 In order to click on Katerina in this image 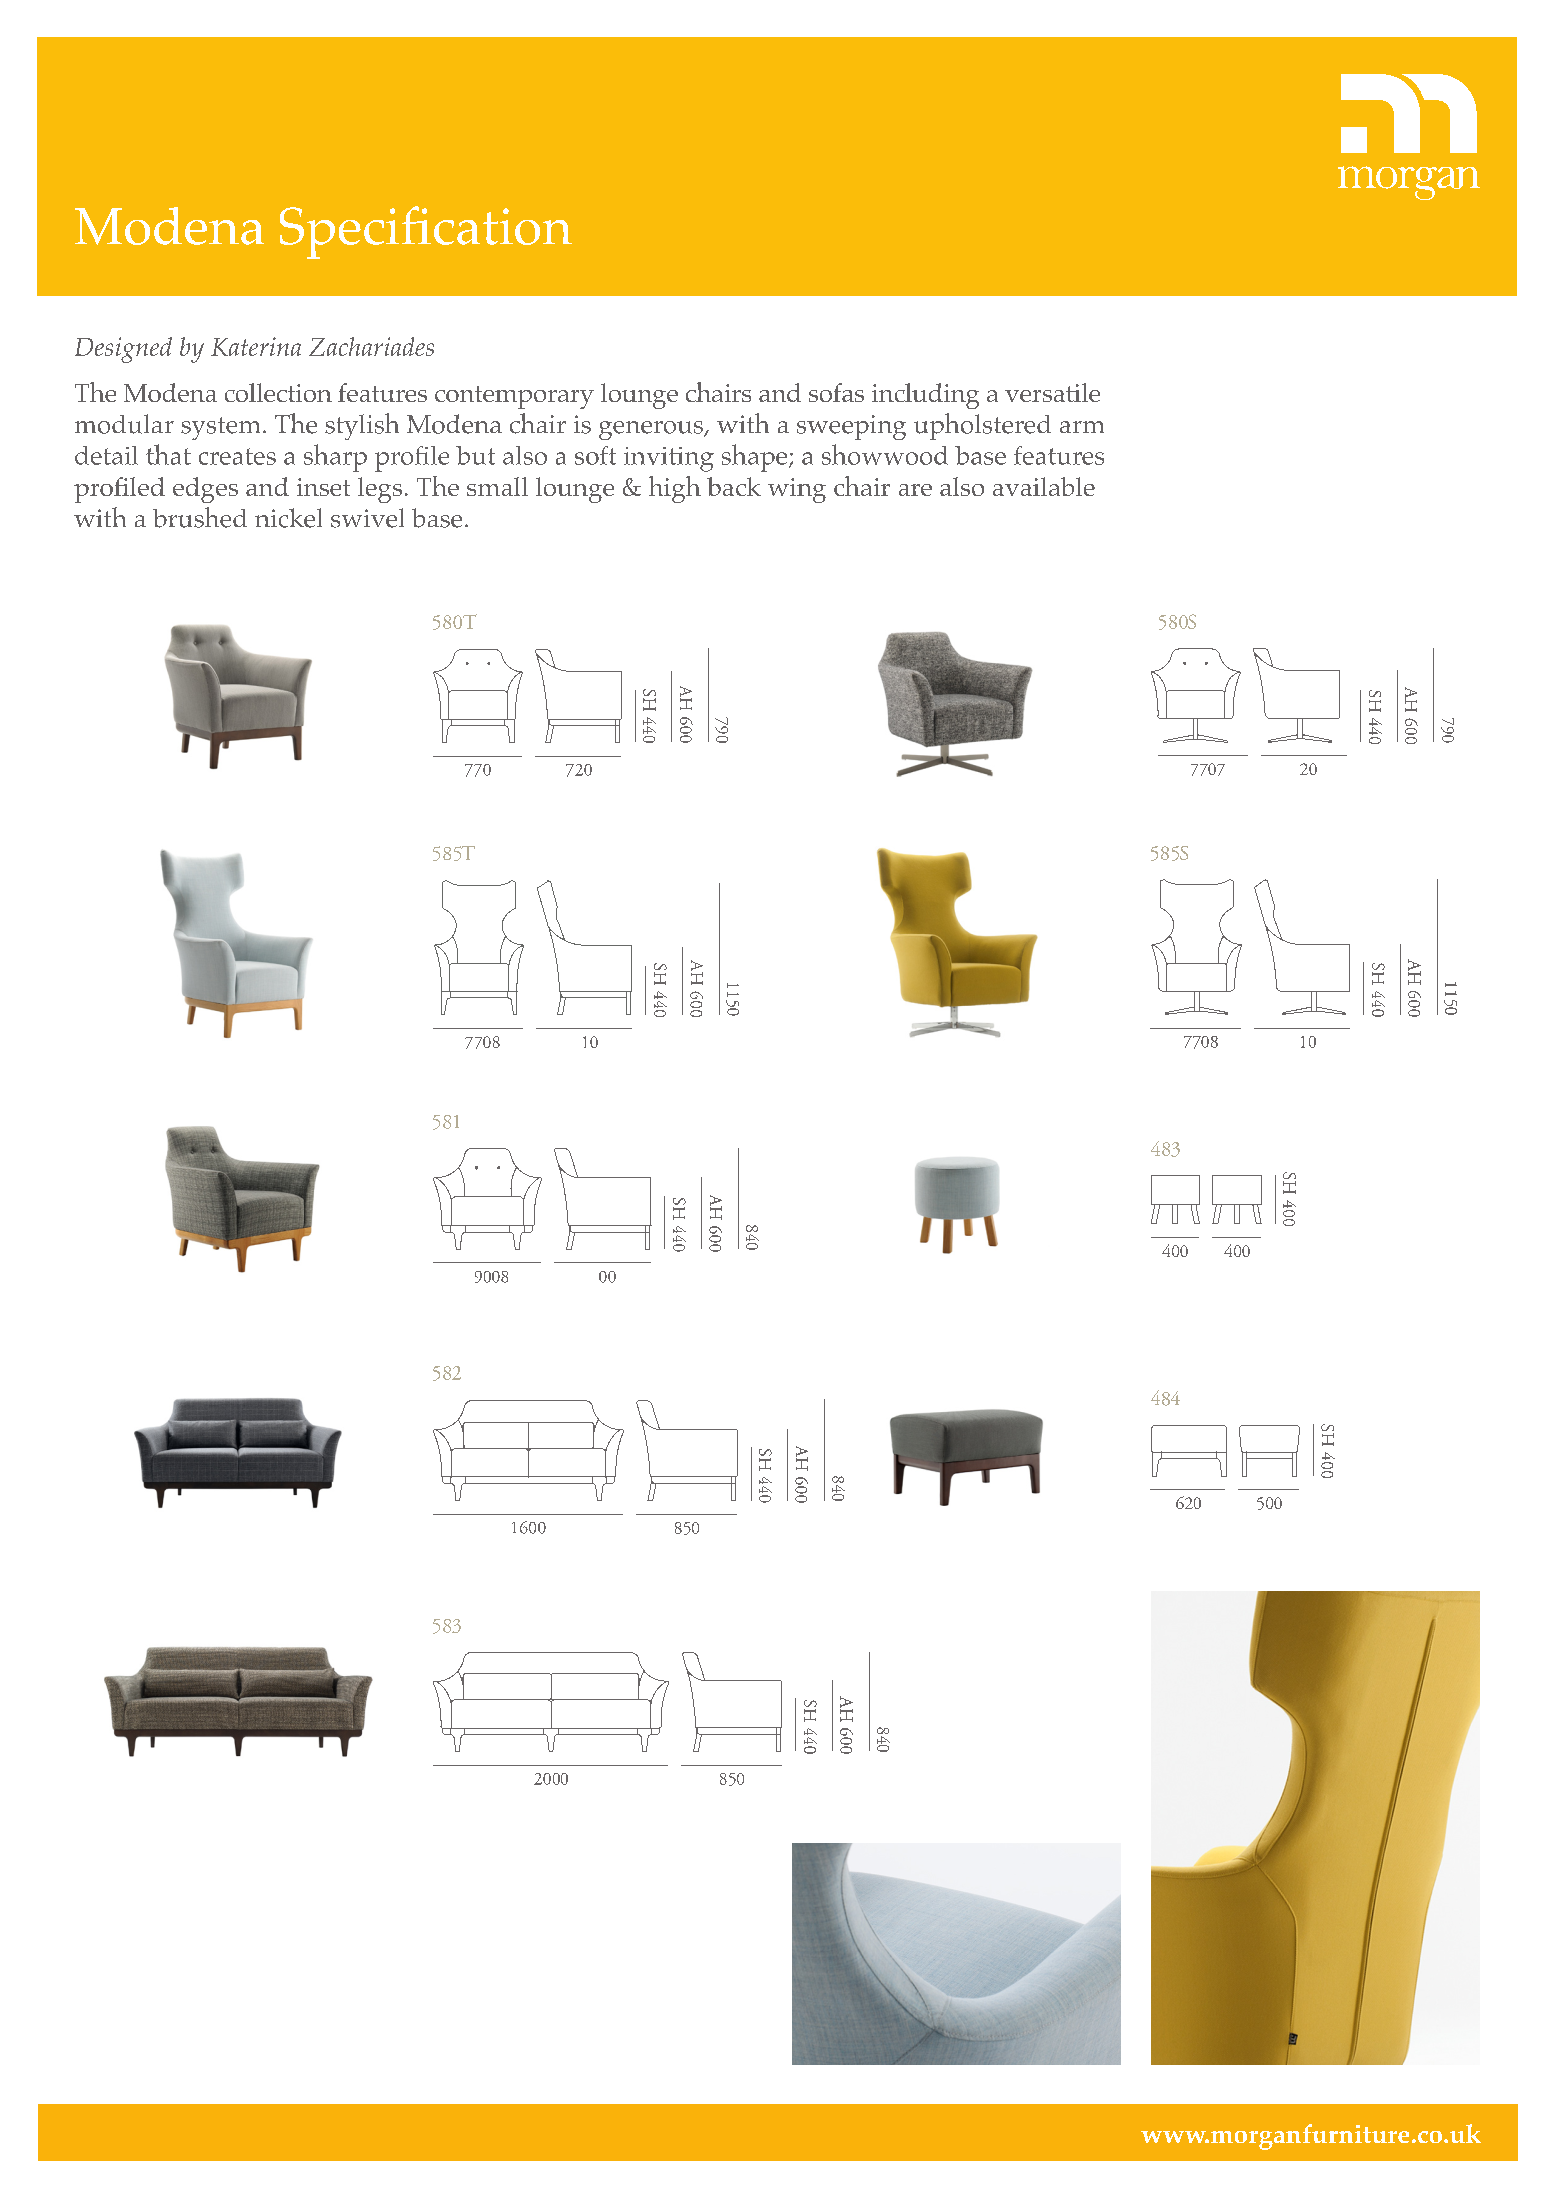, I will do `click(256, 346)`.
